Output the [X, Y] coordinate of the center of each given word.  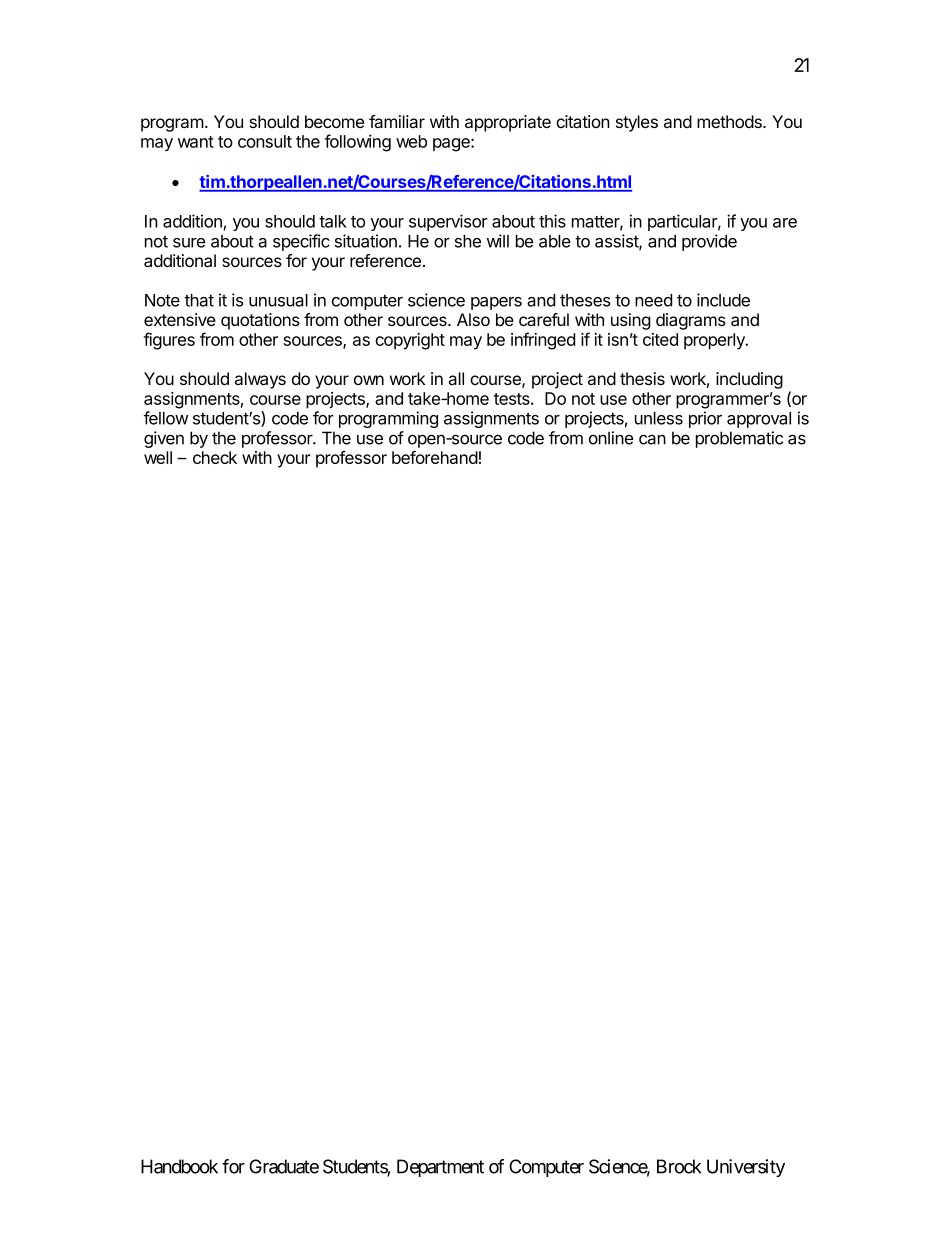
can [652, 439]
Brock [679, 1166]
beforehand [435, 457]
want [196, 142]
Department [440, 1168]
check [215, 457]
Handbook [179, 1166]
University [746, 1168]
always [260, 380]
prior [705, 419]
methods [730, 121]
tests [513, 399]
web [411, 141]
